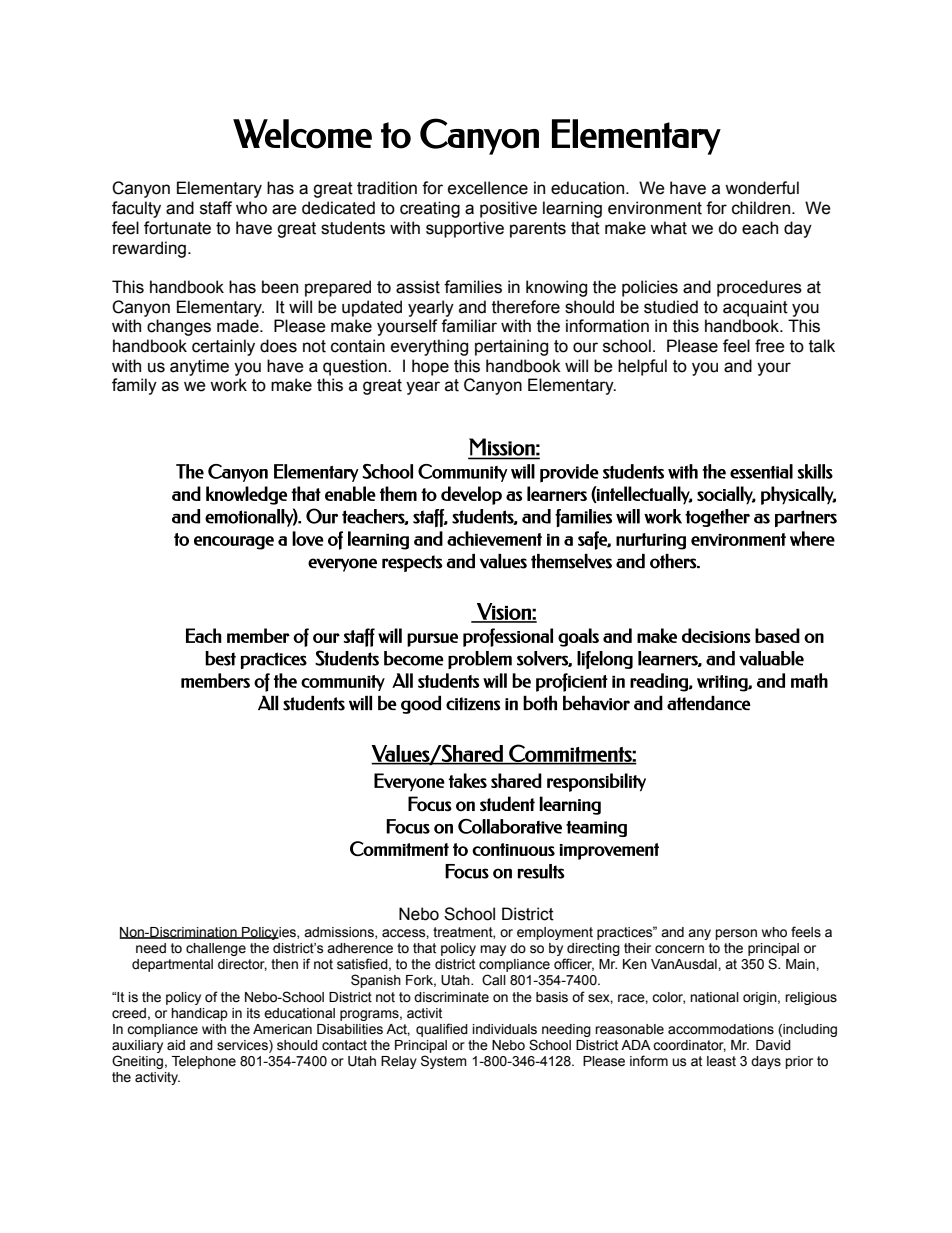 The image size is (952, 1233). I want to click on professional, so click(508, 637).
